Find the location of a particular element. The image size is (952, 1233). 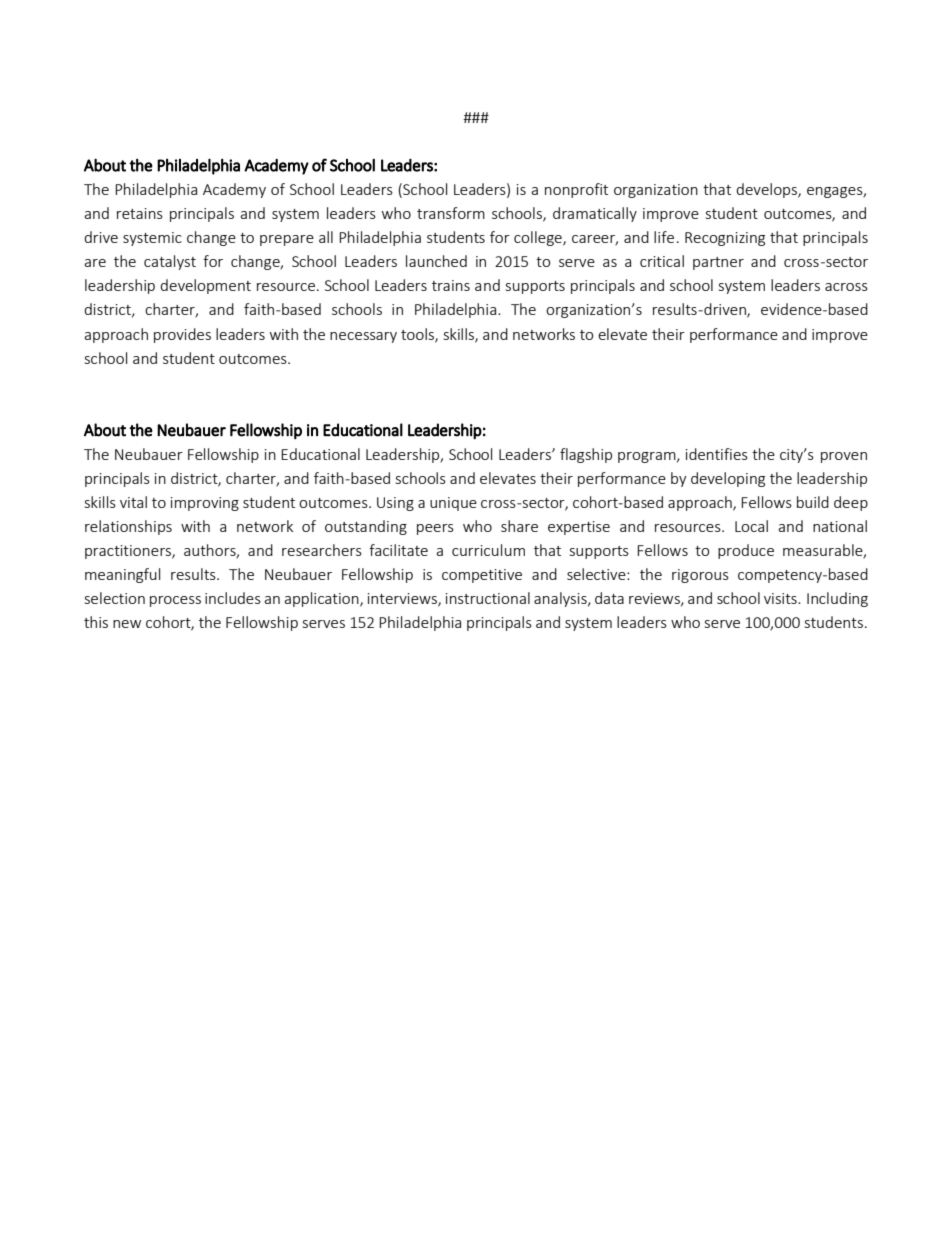

transform is located at coordinates (451, 213).
